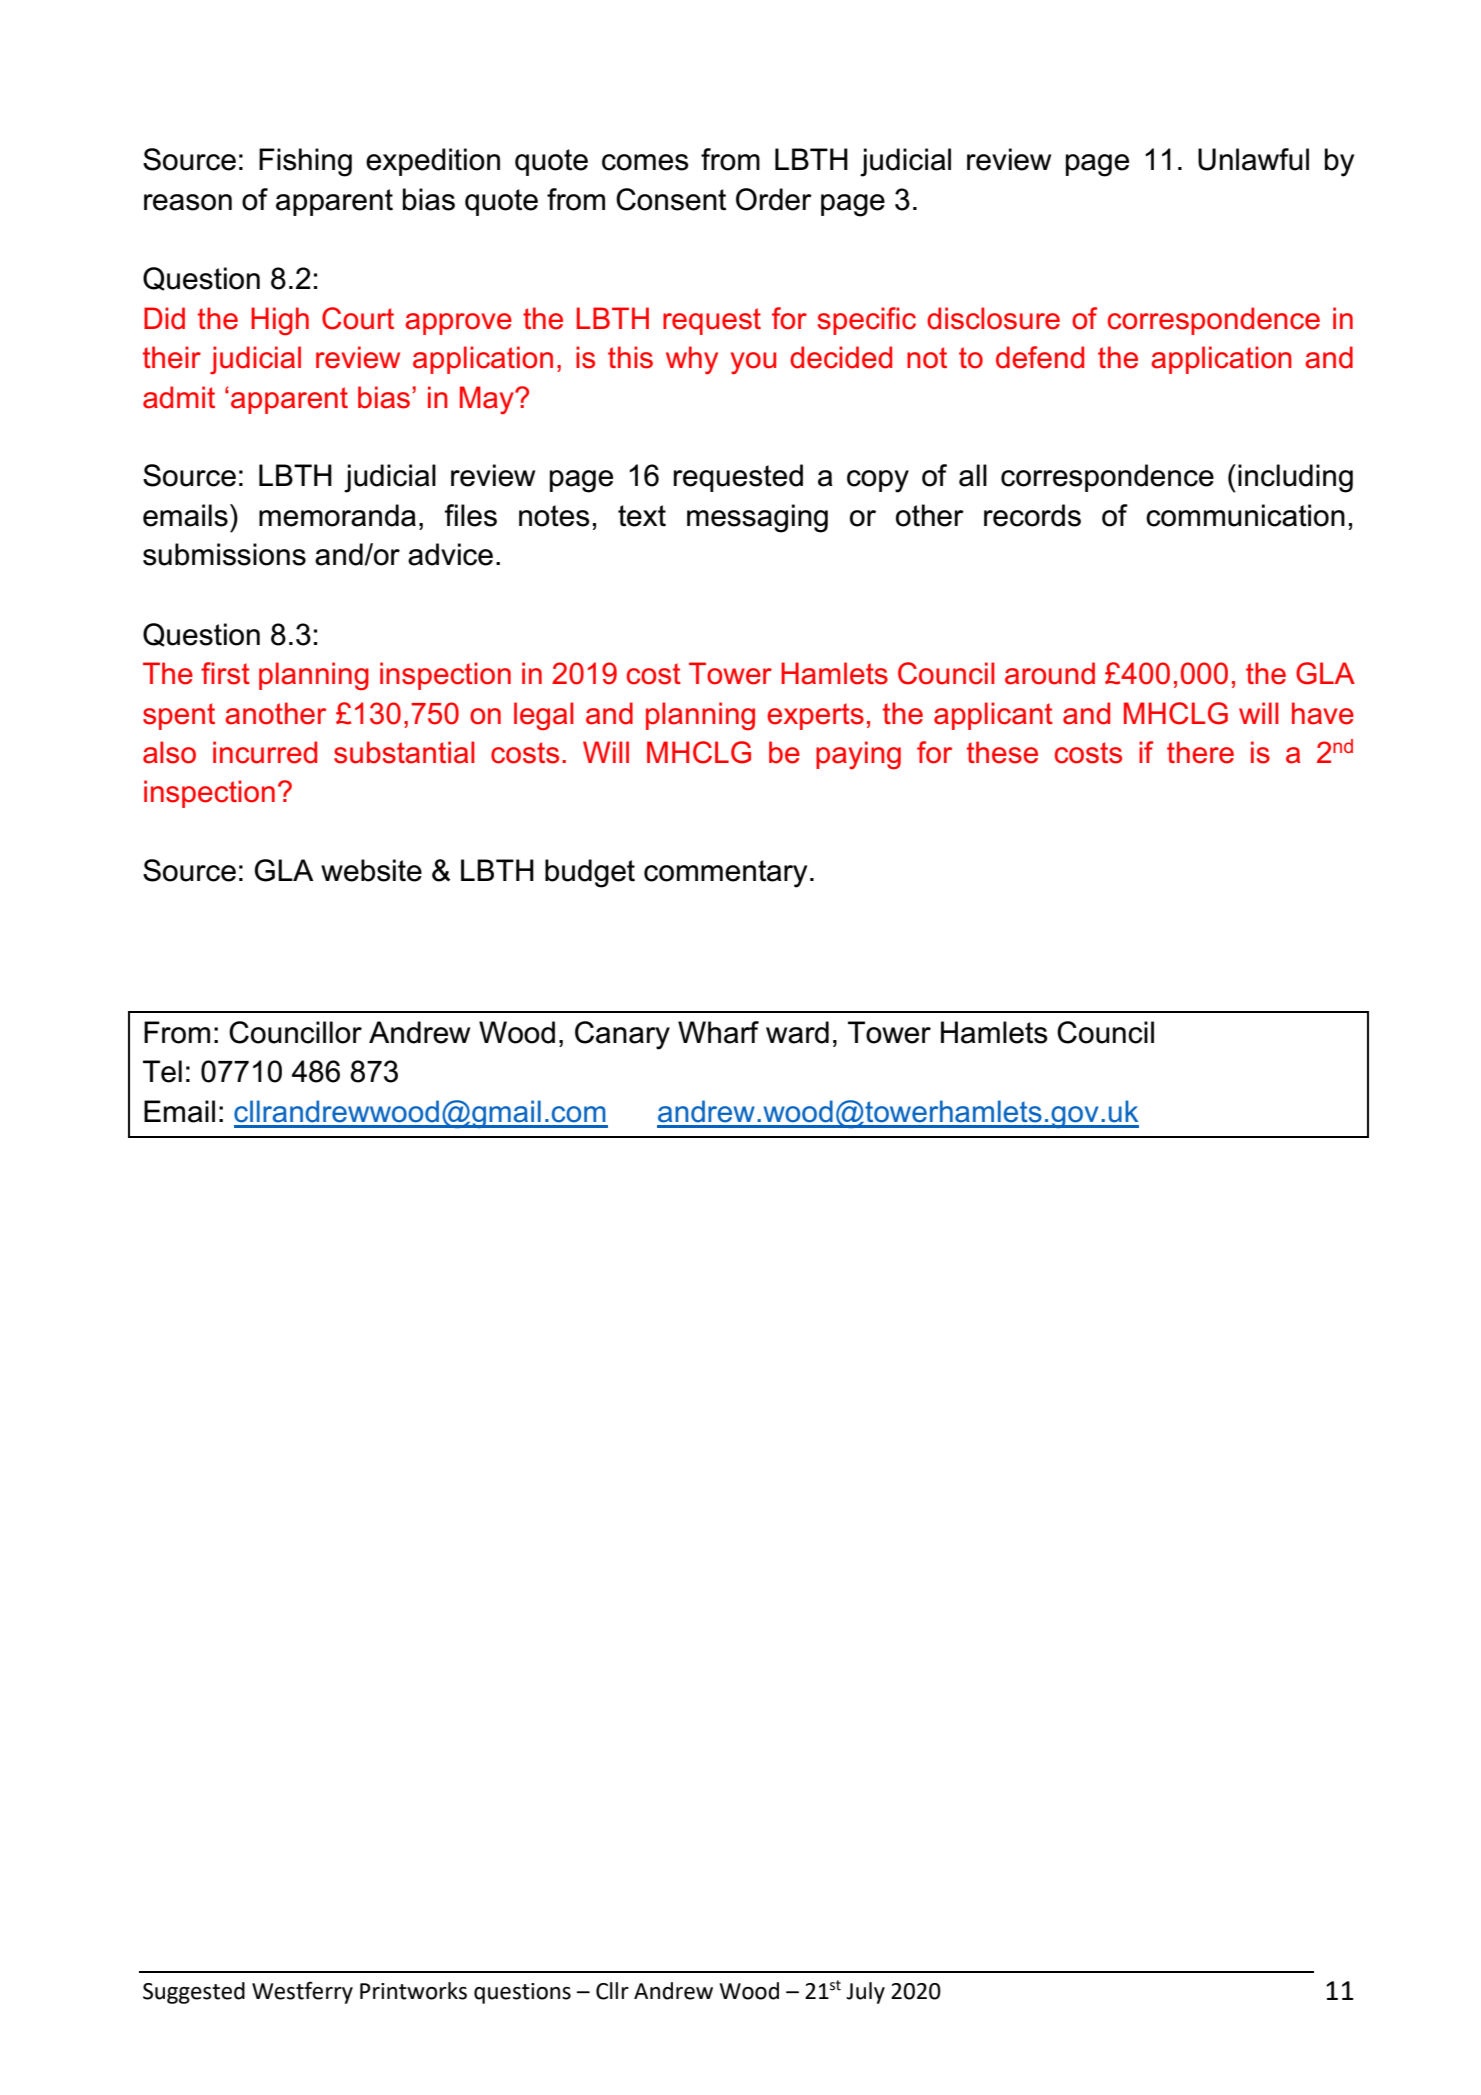 This image has height=2095, width=1481. Describe the element at coordinates (865, 1993) in the image. I see `July` at that location.
